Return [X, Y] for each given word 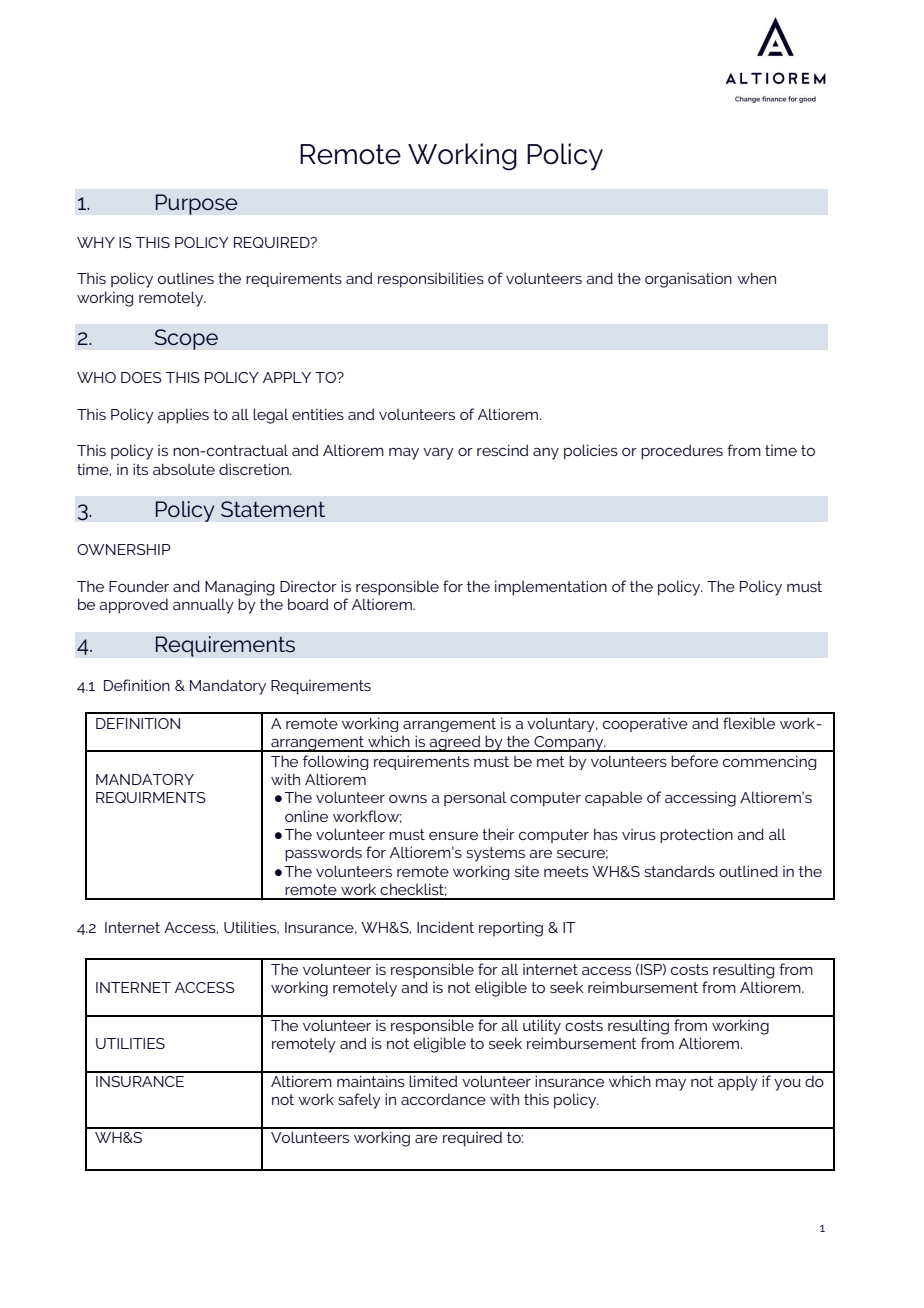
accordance [443, 1099]
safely [359, 1101]
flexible [749, 723]
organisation [688, 280]
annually [203, 606]
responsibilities [431, 280]
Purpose [196, 204]
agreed [455, 743]
